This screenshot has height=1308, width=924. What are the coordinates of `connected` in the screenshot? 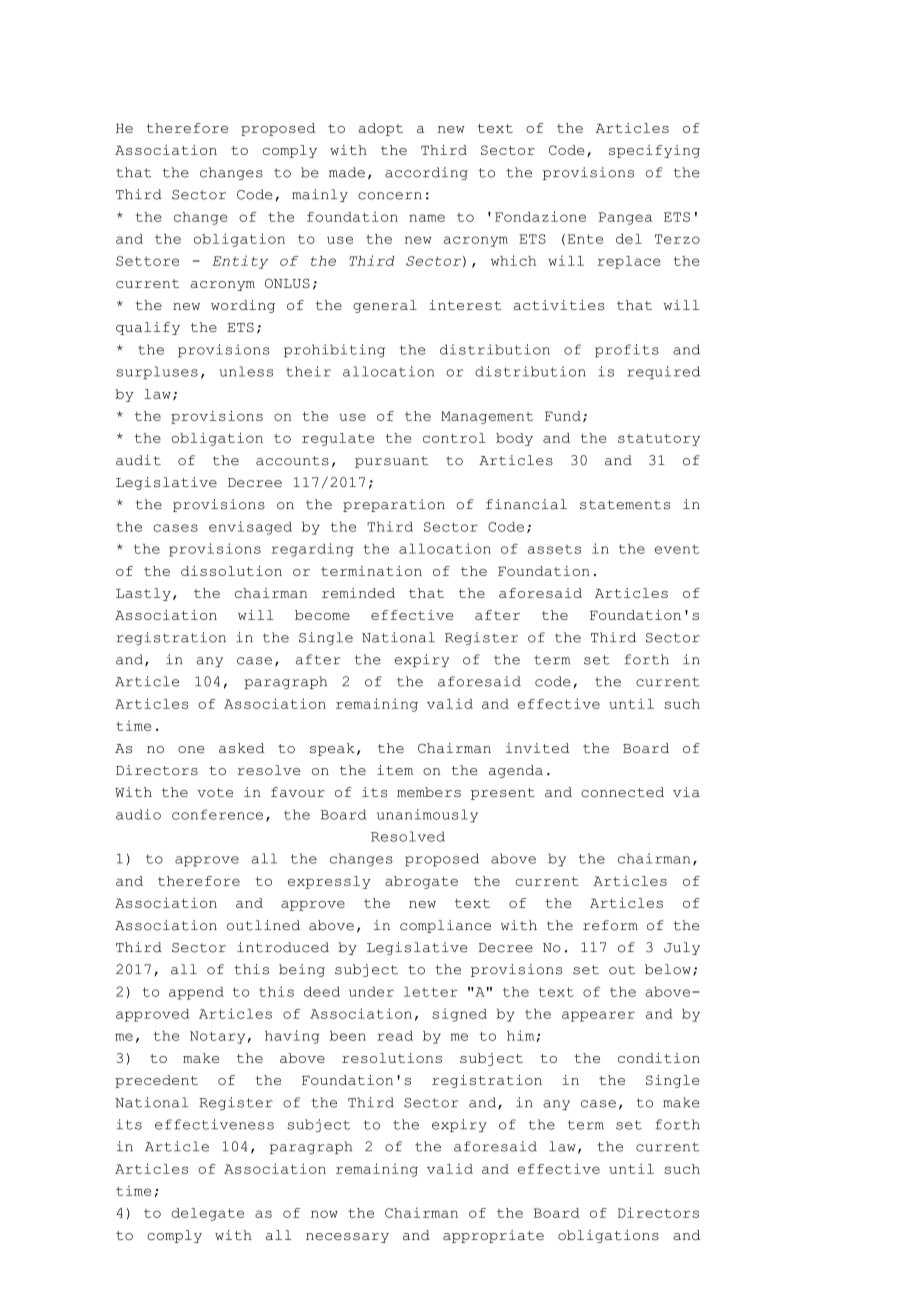 It's located at (622, 792).
